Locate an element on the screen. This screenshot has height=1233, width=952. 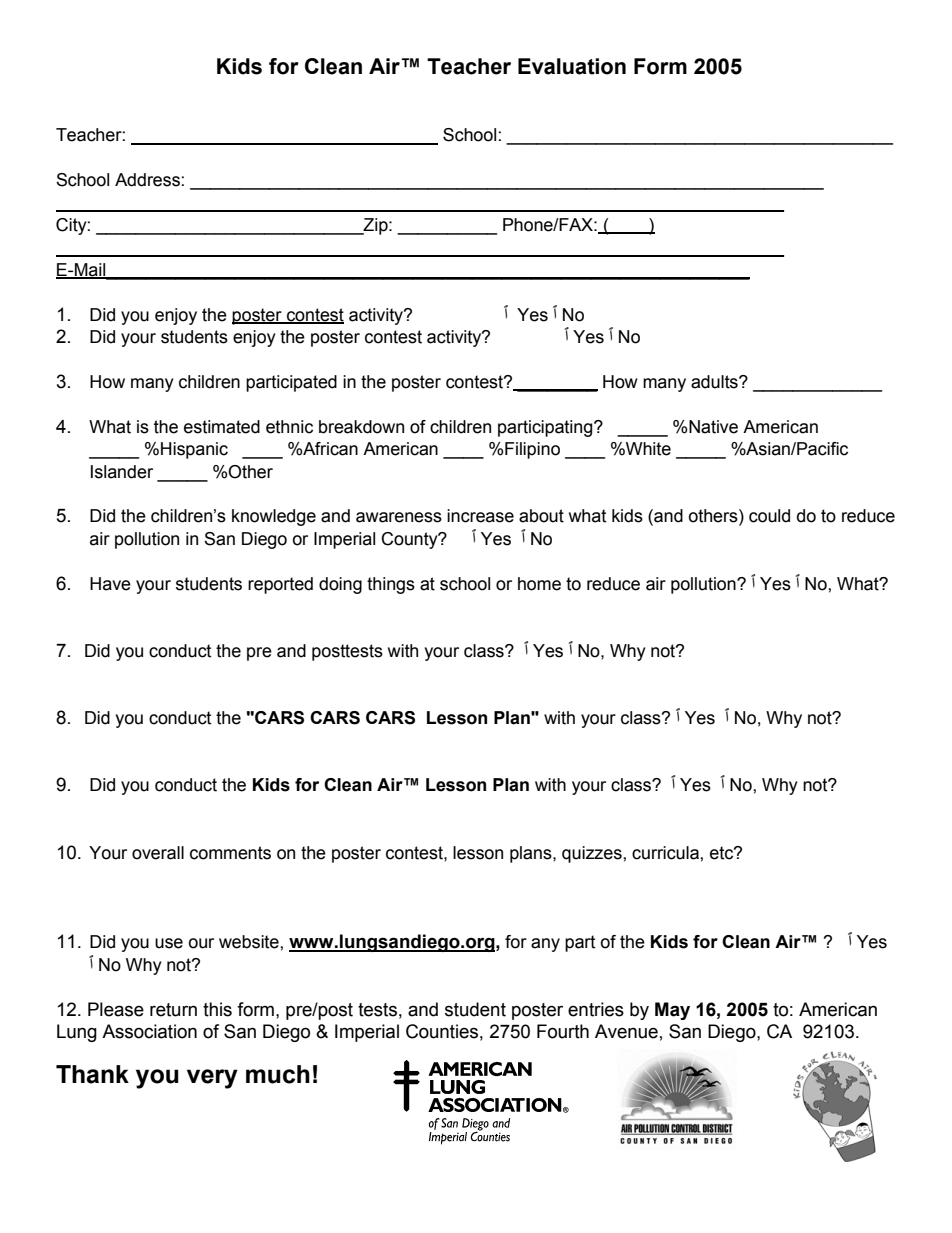
things is located at coordinates (391, 585).
